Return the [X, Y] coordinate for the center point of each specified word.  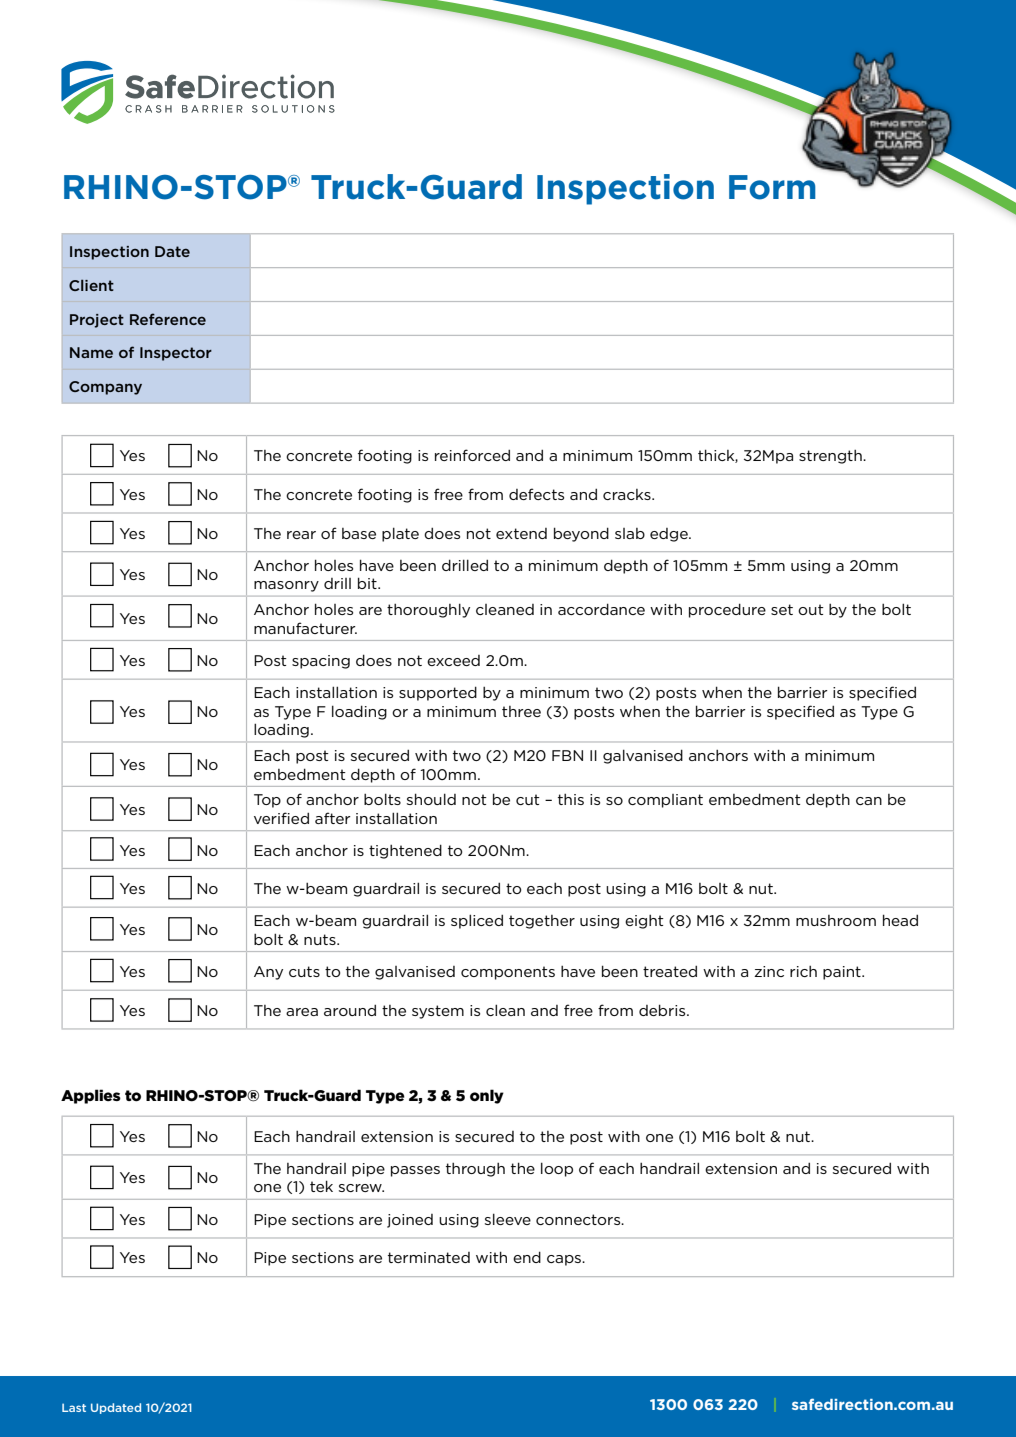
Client [91, 285]
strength [831, 457]
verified [281, 818]
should [431, 799]
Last [74, 1407]
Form [772, 187]
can [869, 801]
